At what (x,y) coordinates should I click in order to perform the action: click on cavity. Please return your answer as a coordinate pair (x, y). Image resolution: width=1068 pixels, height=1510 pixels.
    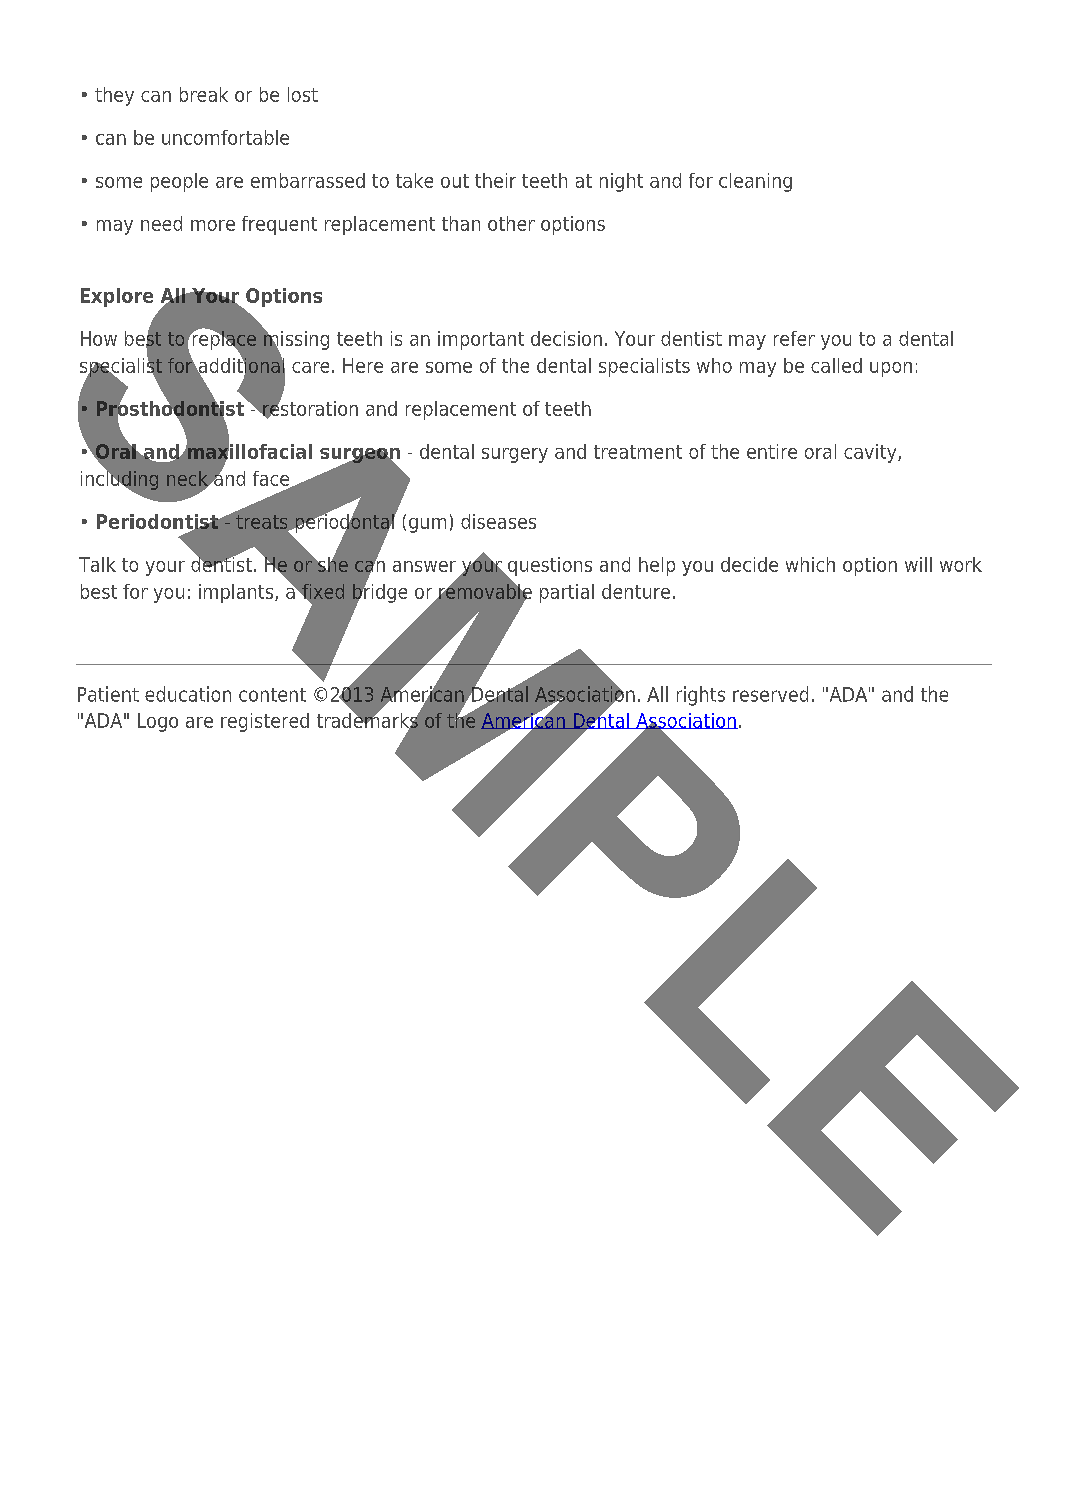
    Looking at the image, I should click on (871, 453).
